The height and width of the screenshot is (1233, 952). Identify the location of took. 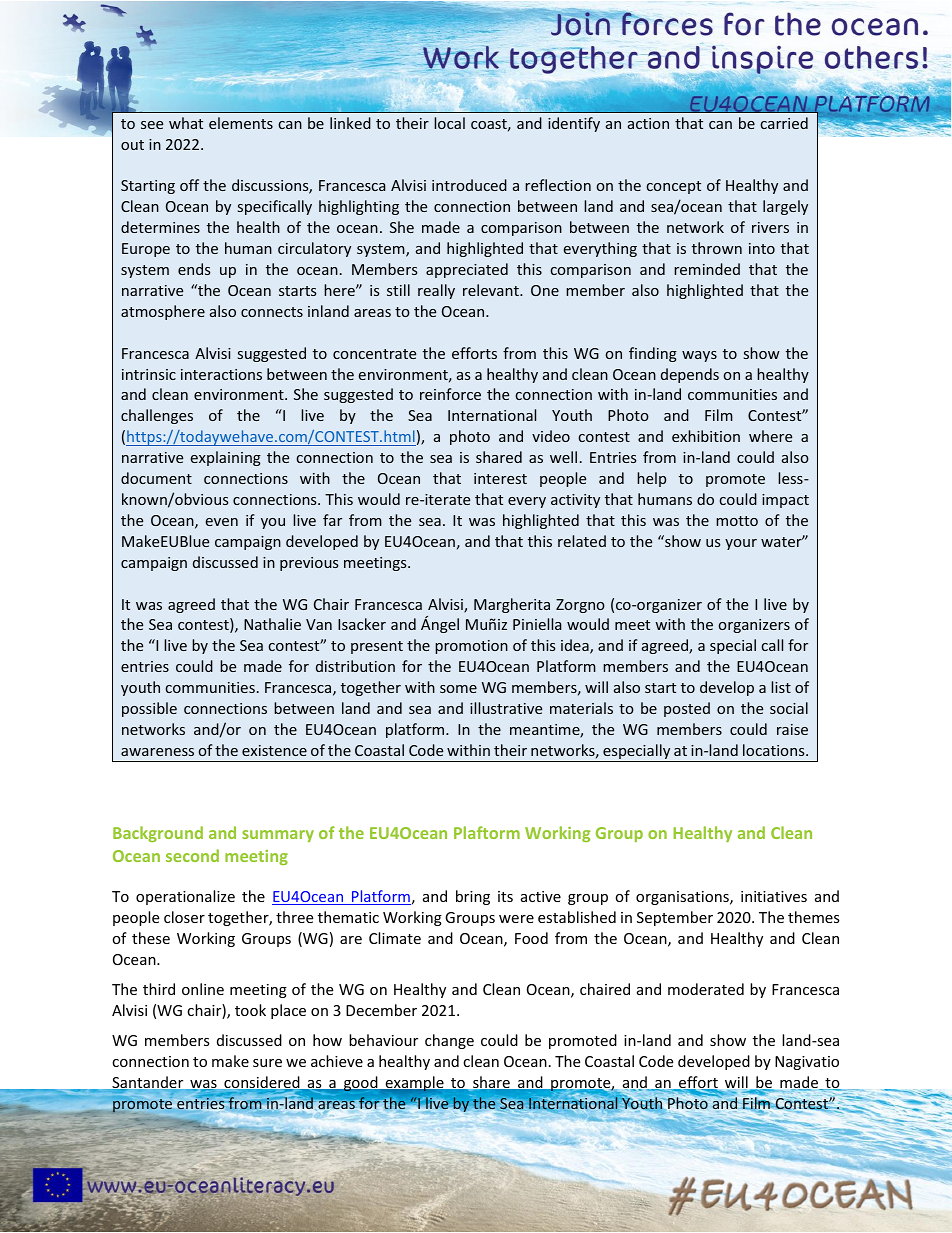
(250, 1010).
